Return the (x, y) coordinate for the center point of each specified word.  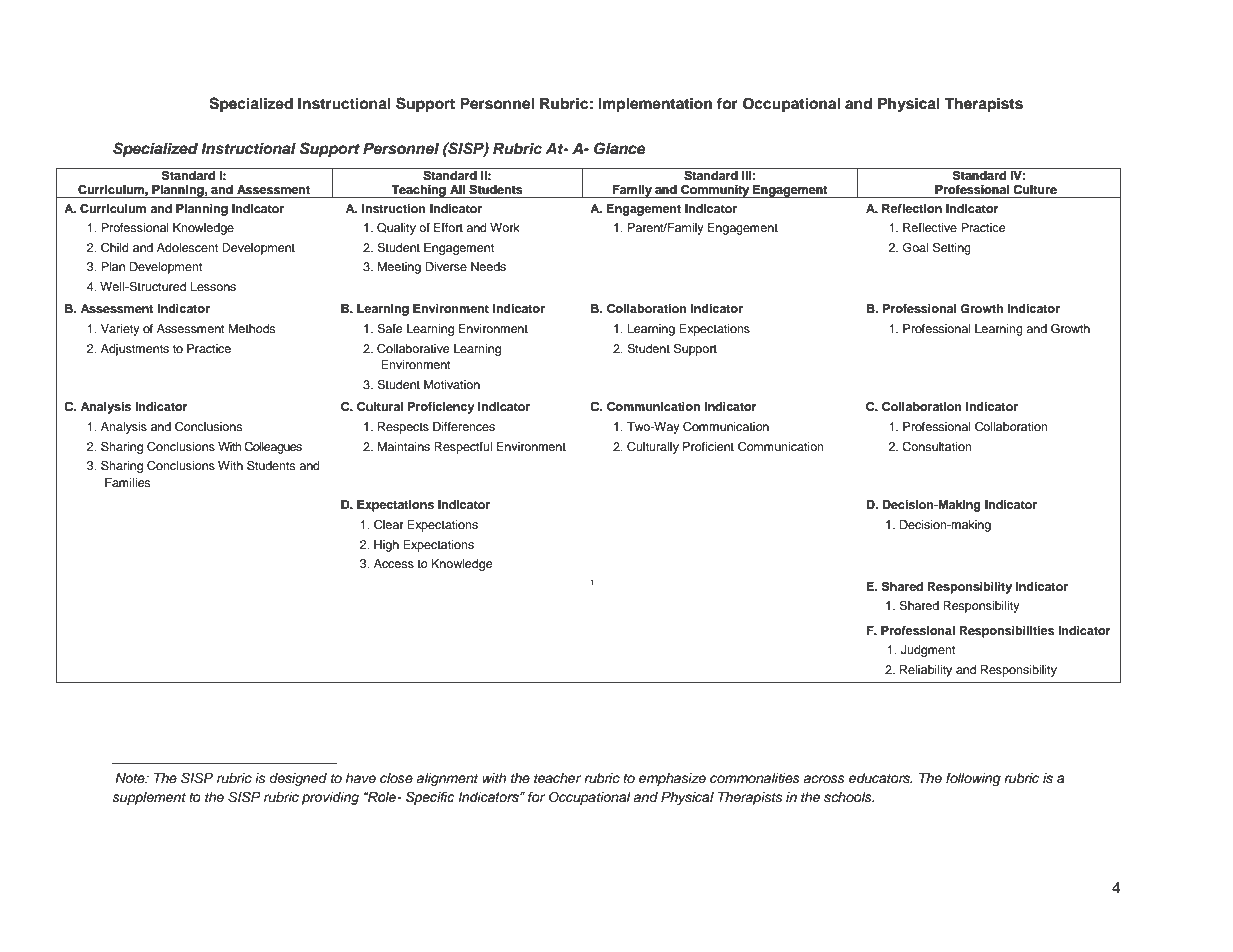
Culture (1035, 190)
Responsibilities (1007, 632)
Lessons (213, 286)
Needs (488, 266)
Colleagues (273, 448)
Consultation (937, 447)
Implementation (655, 105)
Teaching (419, 191)
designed (298, 779)
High (386, 546)
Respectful (463, 448)
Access (394, 563)
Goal (915, 247)
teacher (557, 778)
